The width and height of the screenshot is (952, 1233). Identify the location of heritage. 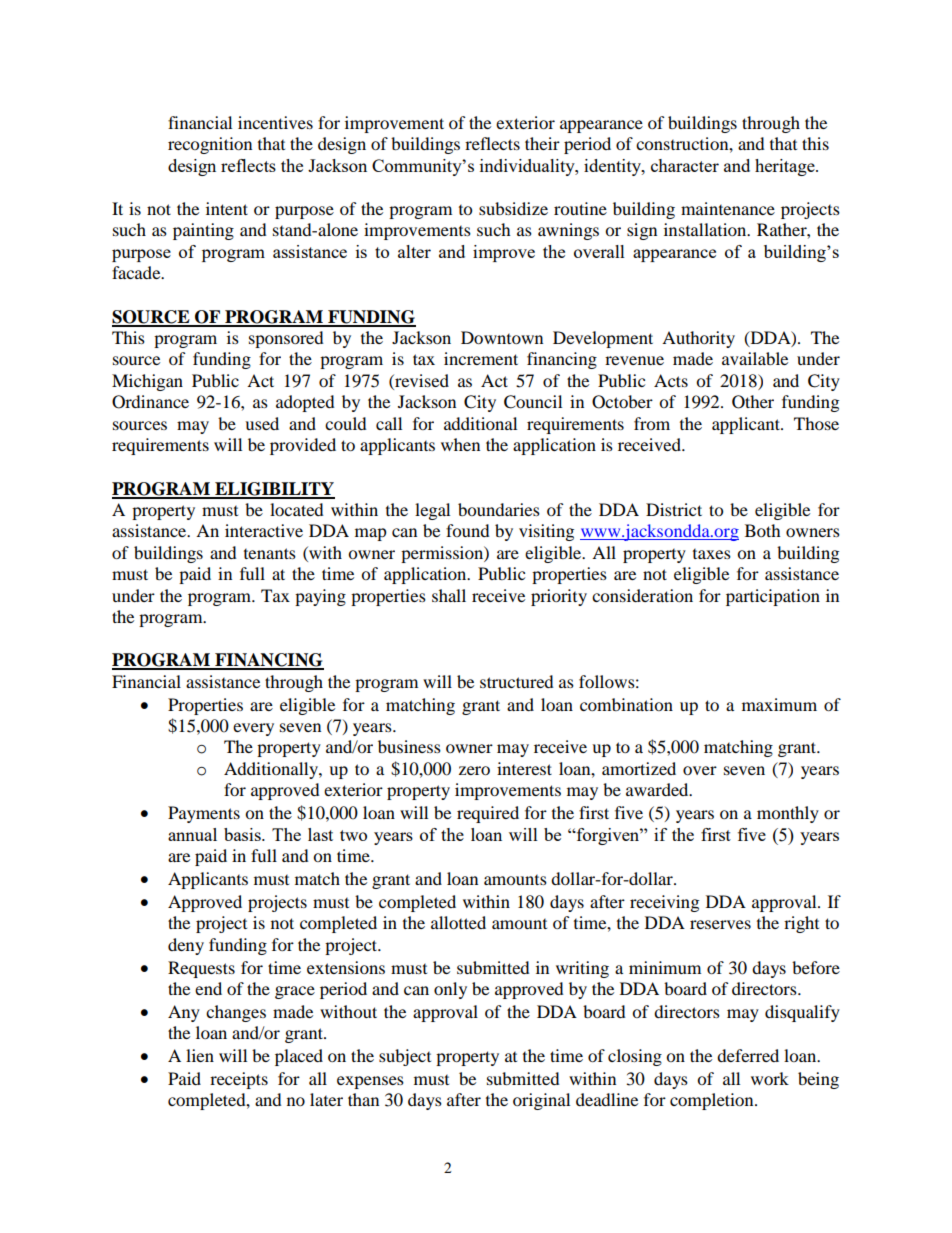
(786, 167).
